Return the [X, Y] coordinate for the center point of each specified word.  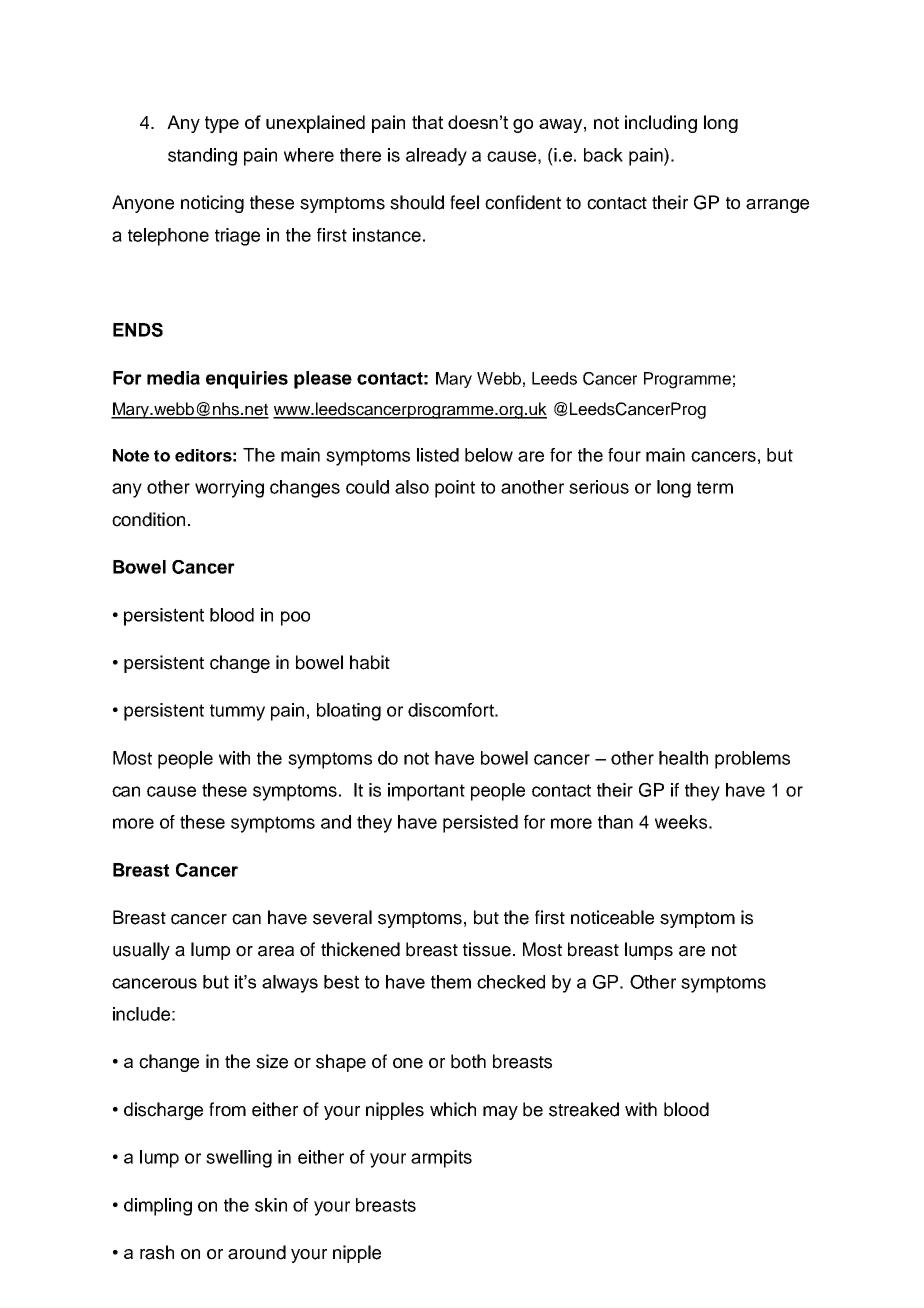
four [624, 455]
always [290, 984]
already [436, 157]
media [173, 378]
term [715, 487]
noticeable [612, 917]
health [683, 758]
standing [202, 157]
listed [438, 455]
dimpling [158, 1207]
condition [148, 519]
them [451, 982]
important [426, 792]
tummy [237, 712]
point [455, 489]
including [661, 124]
